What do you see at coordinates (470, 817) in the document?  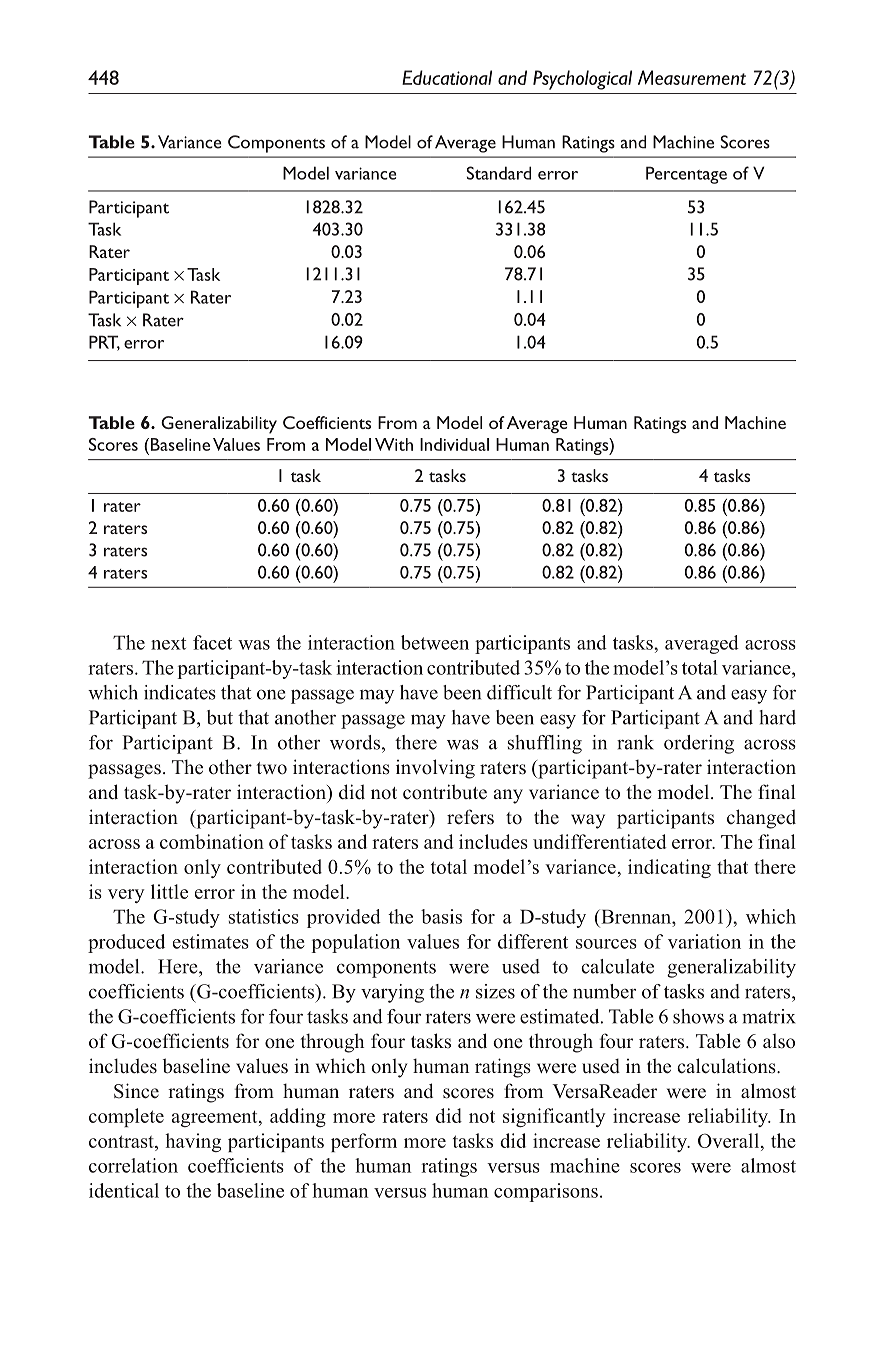 I see `refers` at bounding box center [470, 817].
